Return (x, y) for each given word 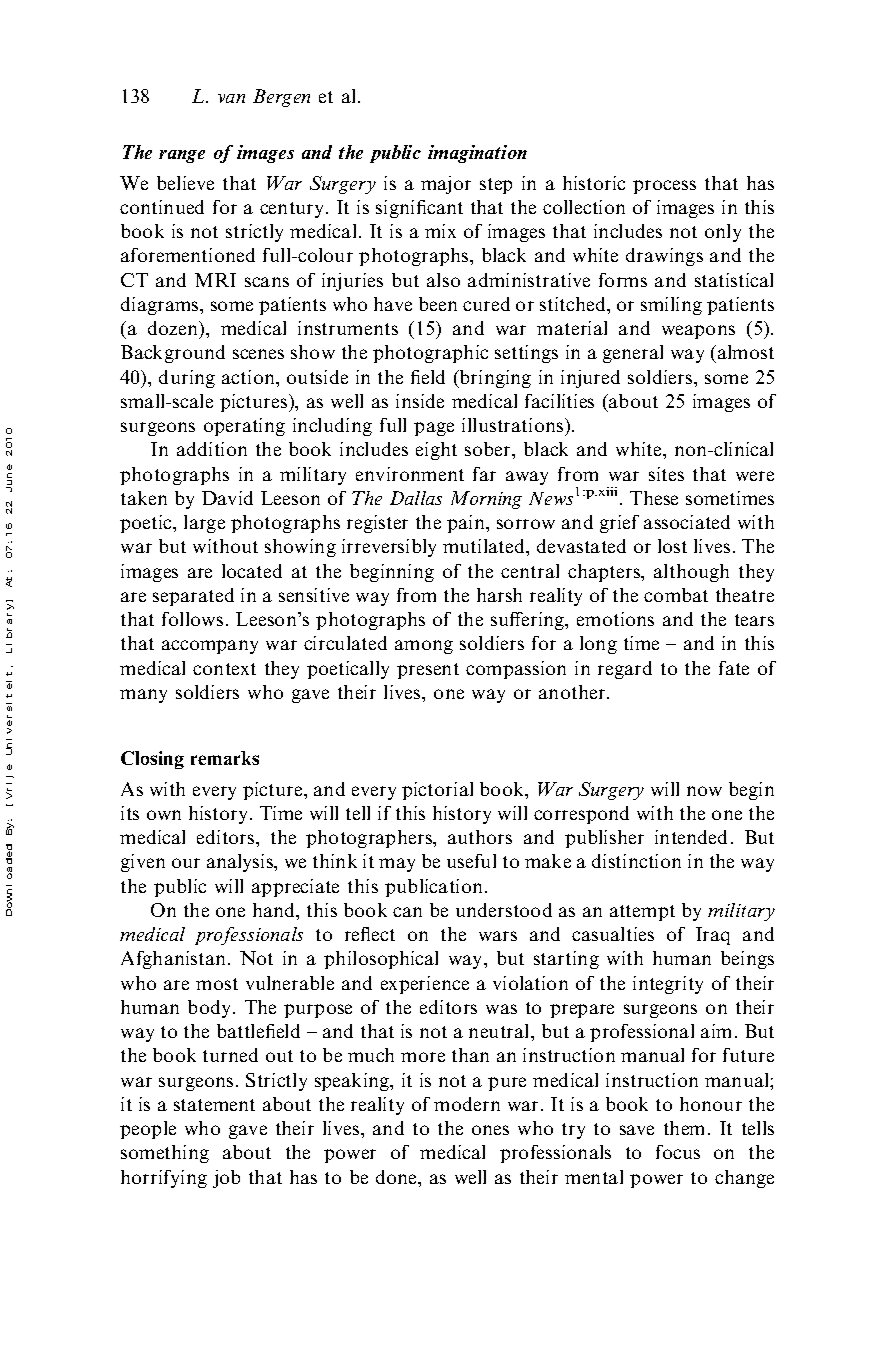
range (182, 156)
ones (490, 1130)
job (226, 1179)
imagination (477, 154)
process (664, 187)
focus (678, 1152)
